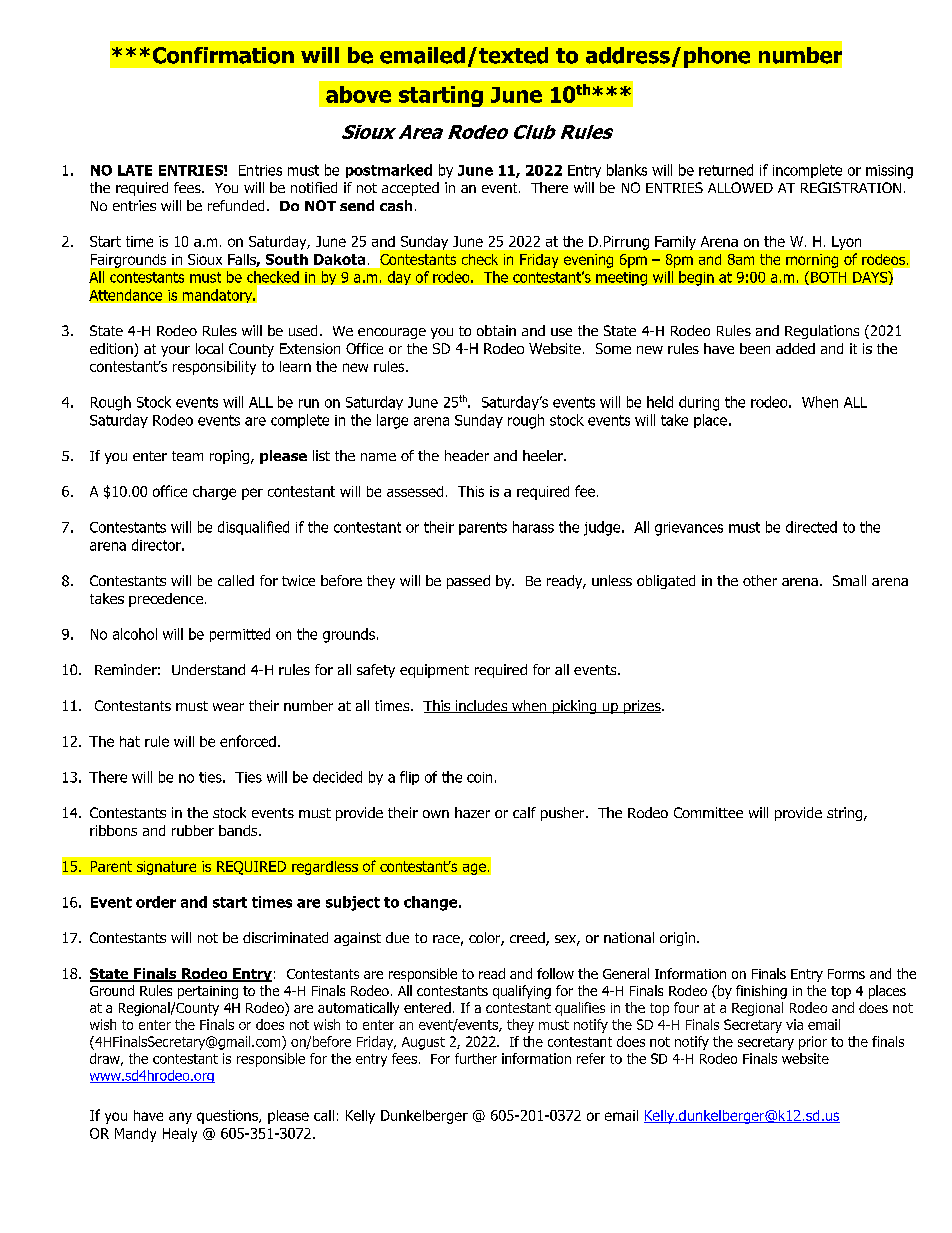  I want to click on above, so click(358, 94).
